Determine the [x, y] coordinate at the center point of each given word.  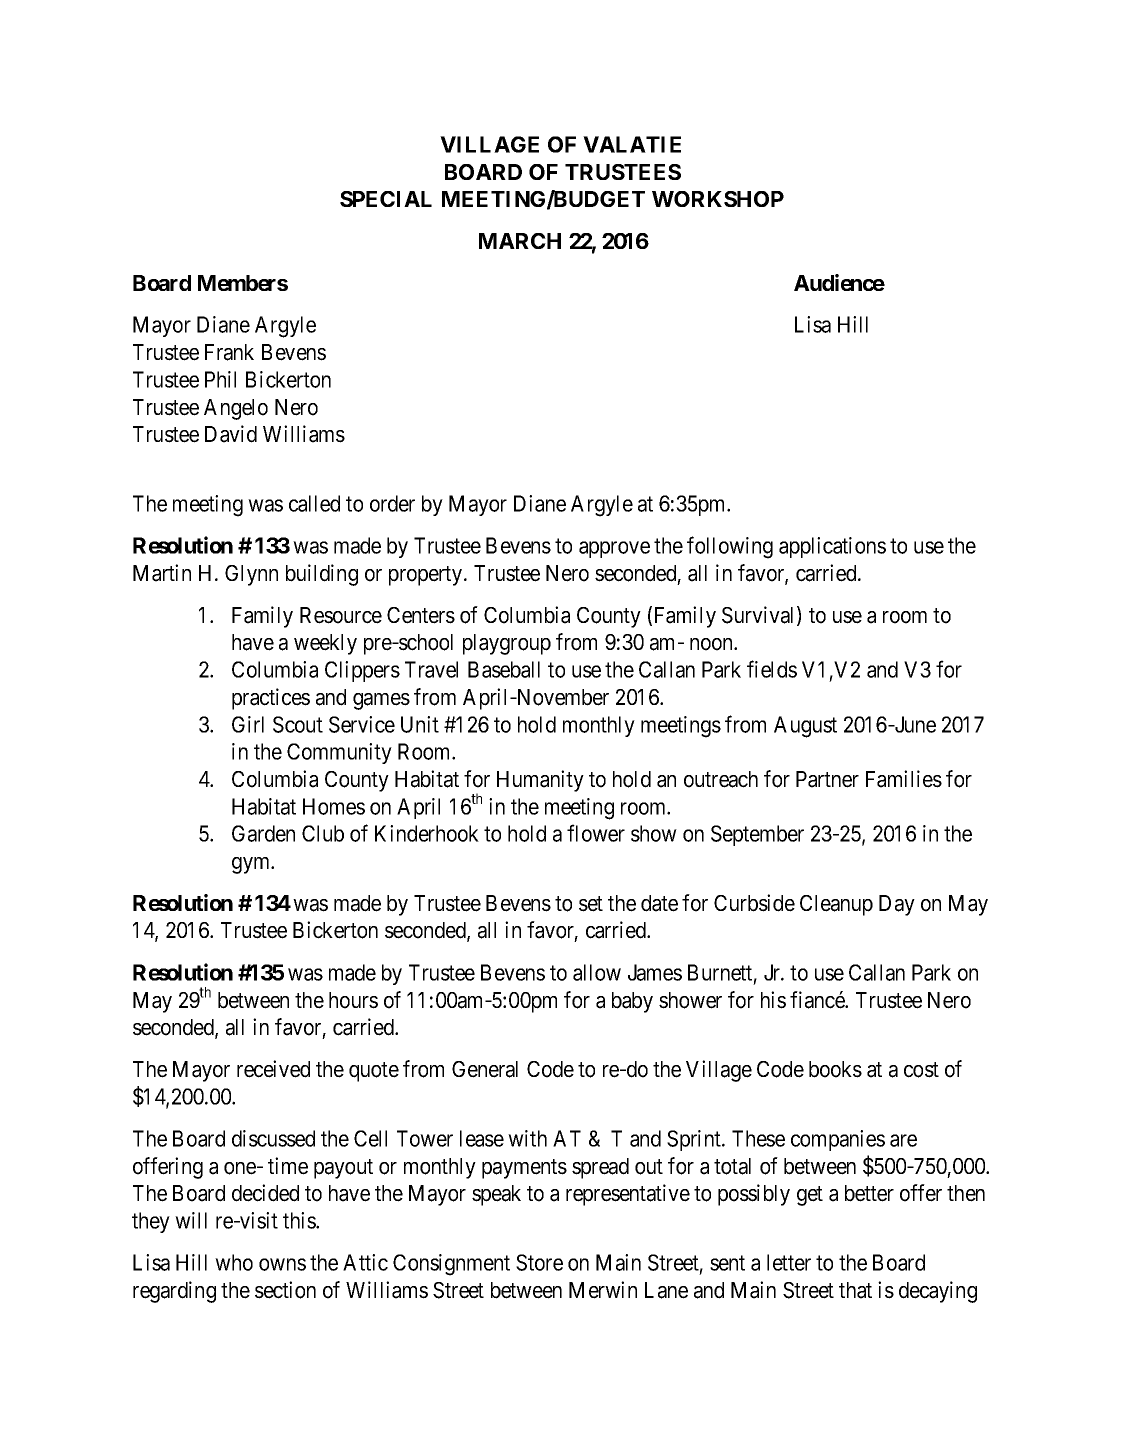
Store [539, 1262]
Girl [248, 724]
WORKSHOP [718, 199]
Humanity [540, 781]
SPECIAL [386, 199]
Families [904, 779]
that [855, 1290]
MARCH [520, 241]
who [234, 1262]
